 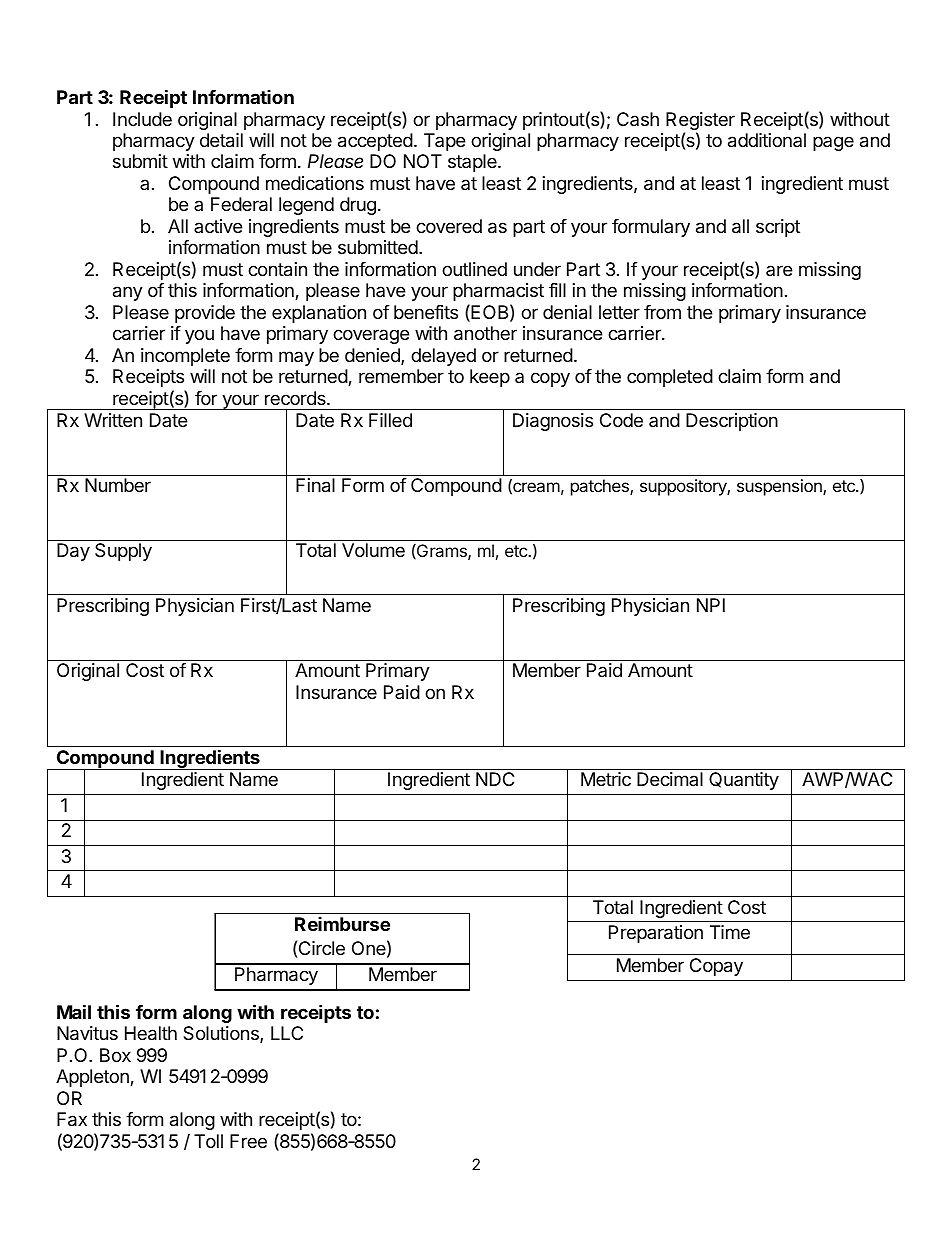 I want to click on Time, so click(x=730, y=932).
